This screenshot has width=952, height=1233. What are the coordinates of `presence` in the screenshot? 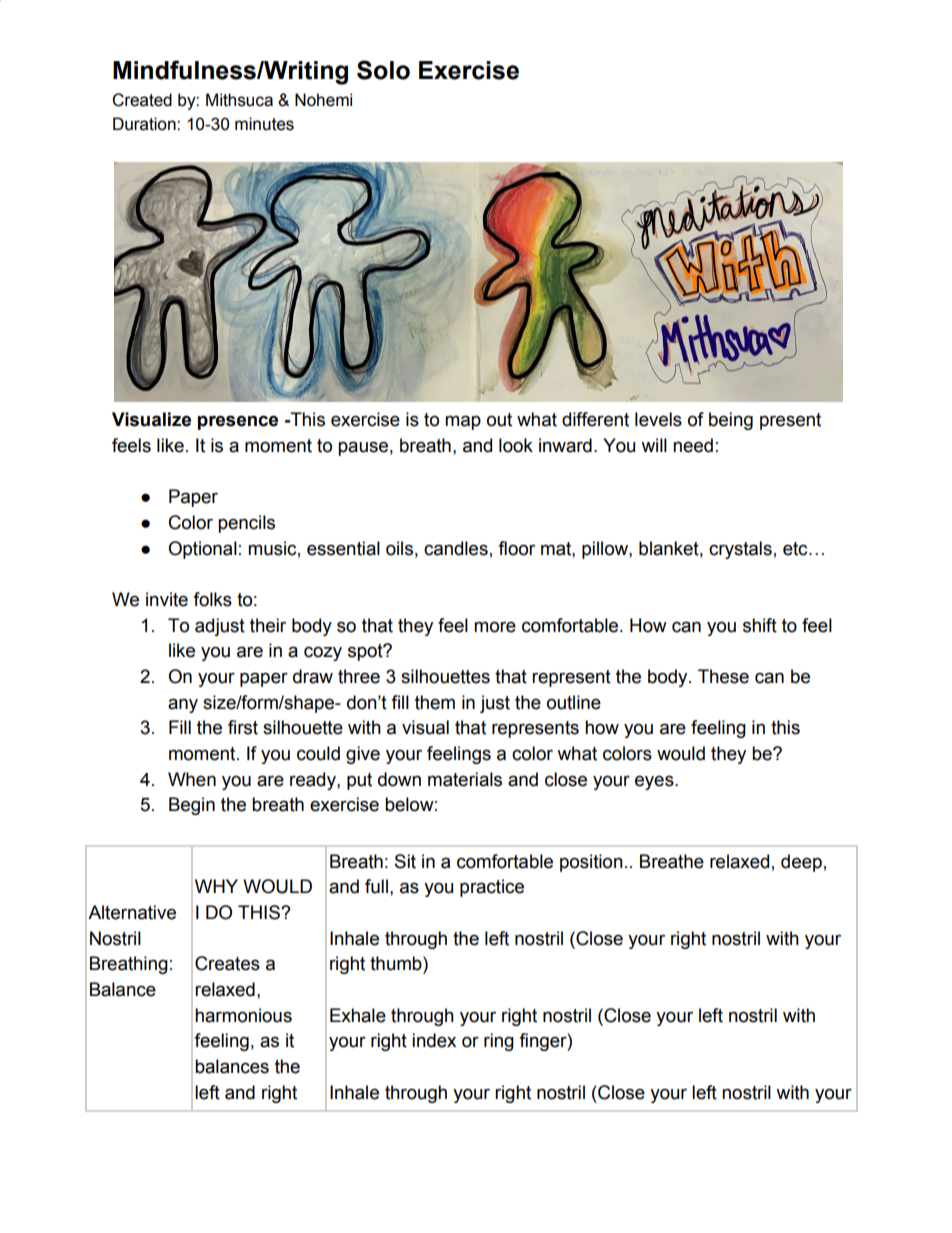 It's located at (238, 422).
